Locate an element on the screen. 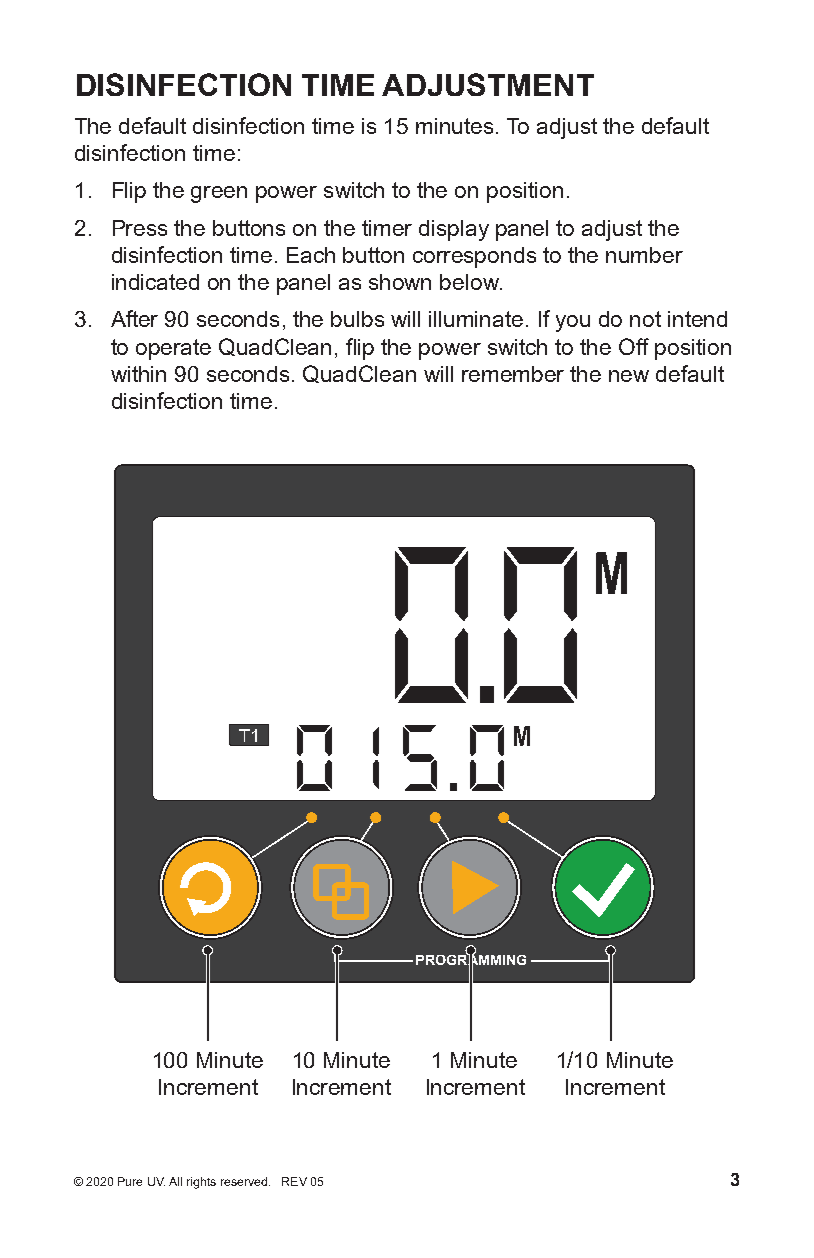  rights is located at coordinates (201, 1183).
